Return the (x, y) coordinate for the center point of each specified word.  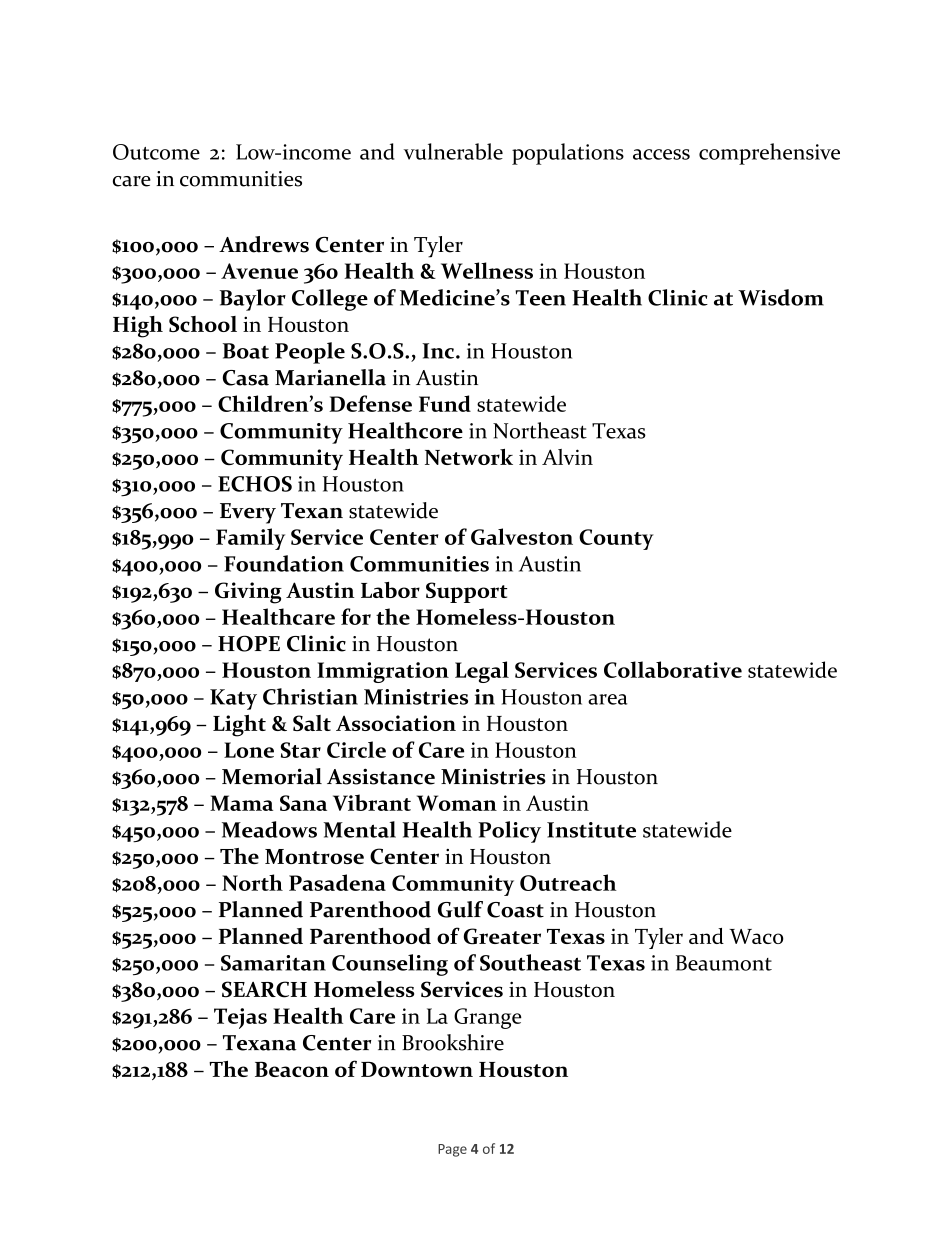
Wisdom (781, 297)
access (661, 154)
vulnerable (453, 151)
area (608, 699)
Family (250, 539)
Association (396, 723)
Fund (445, 403)
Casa (246, 378)
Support (467, 592)
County (616, 539)
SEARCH (264, 989)
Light (239, 726)
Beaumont (724, 963)
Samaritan (273, 963)
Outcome (156, 152)
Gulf (460, 909)
